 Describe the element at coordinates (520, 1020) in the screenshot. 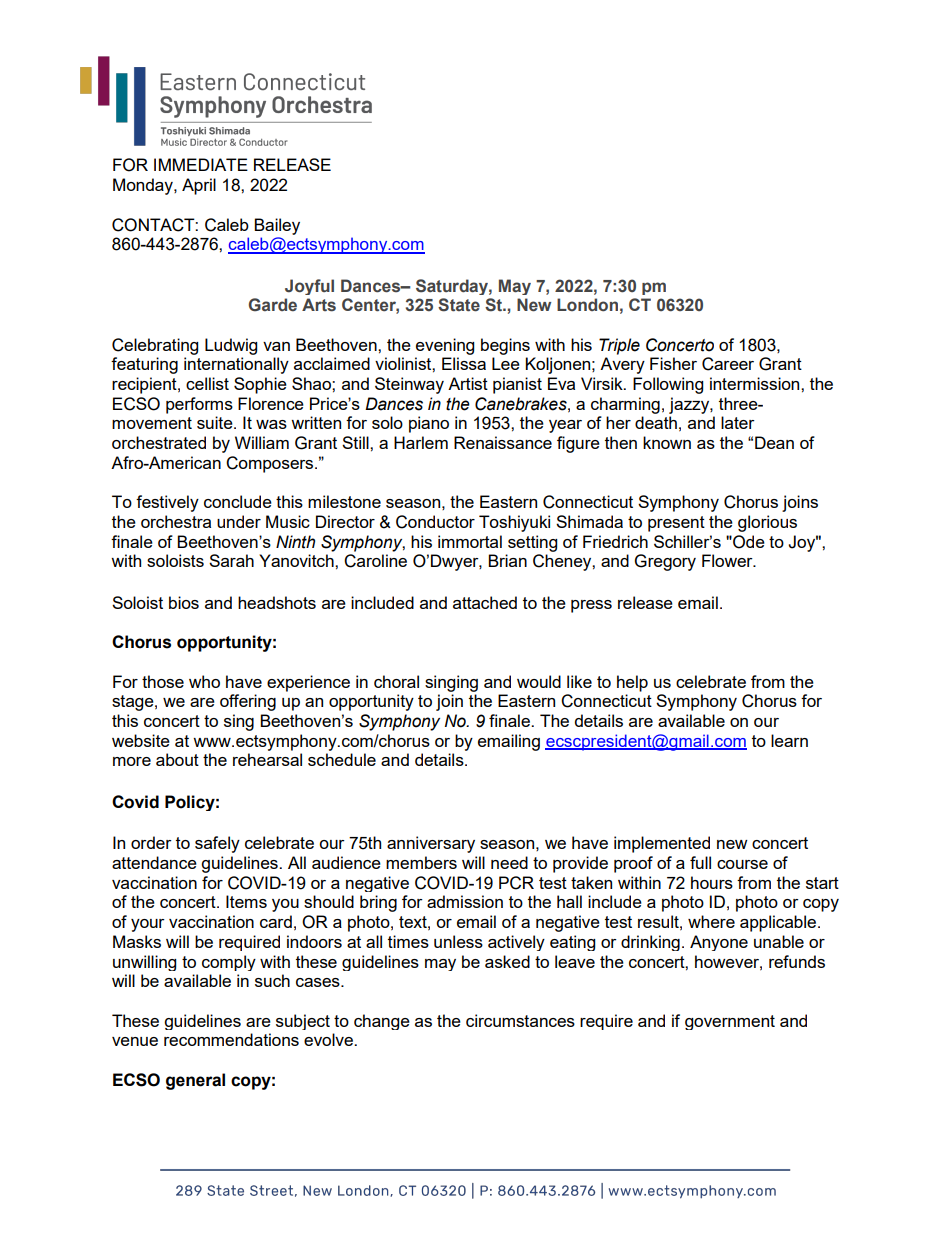

I see `circumstances` at that location.
